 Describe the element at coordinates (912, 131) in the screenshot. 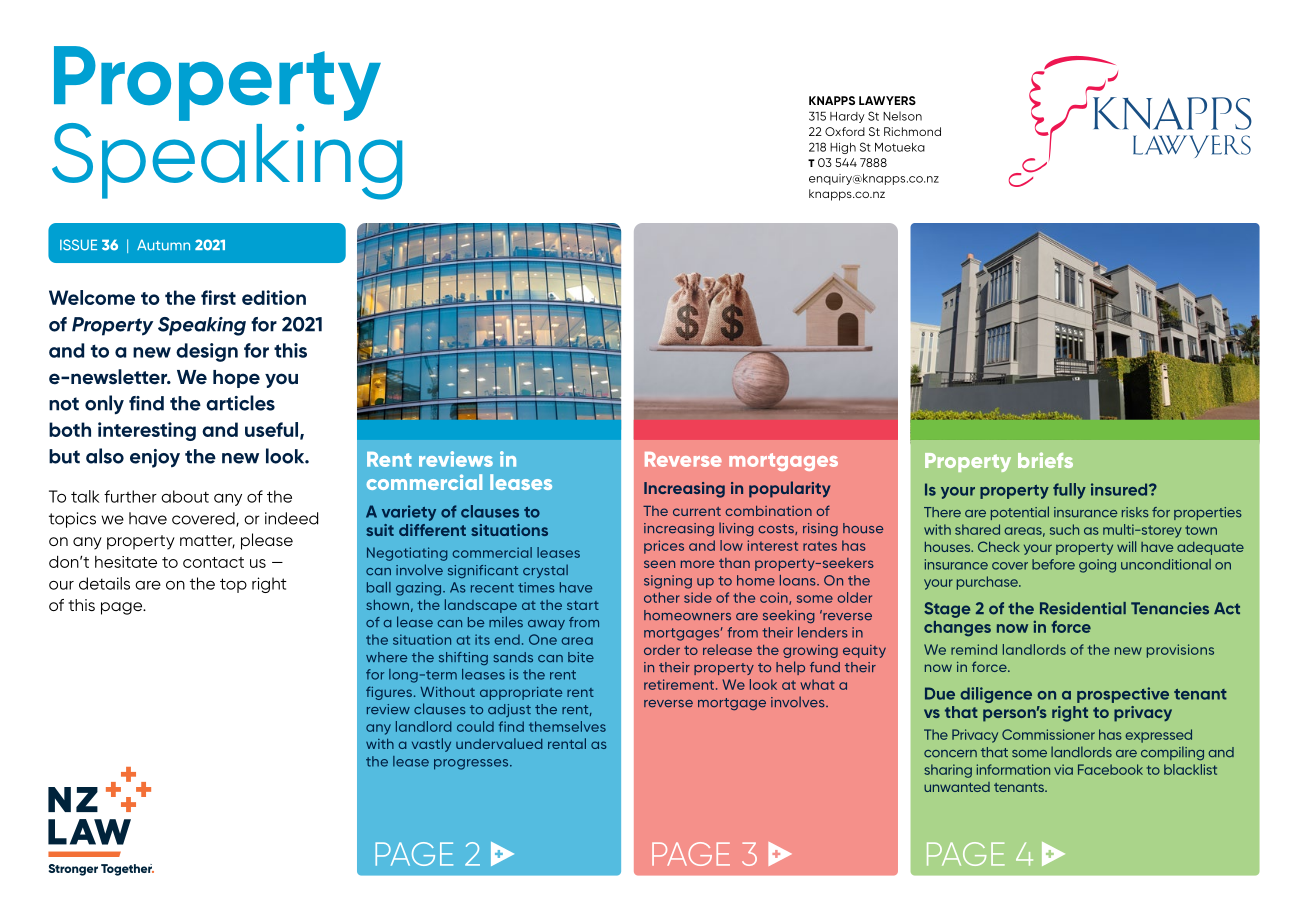

I see `Richmond` at that location.
